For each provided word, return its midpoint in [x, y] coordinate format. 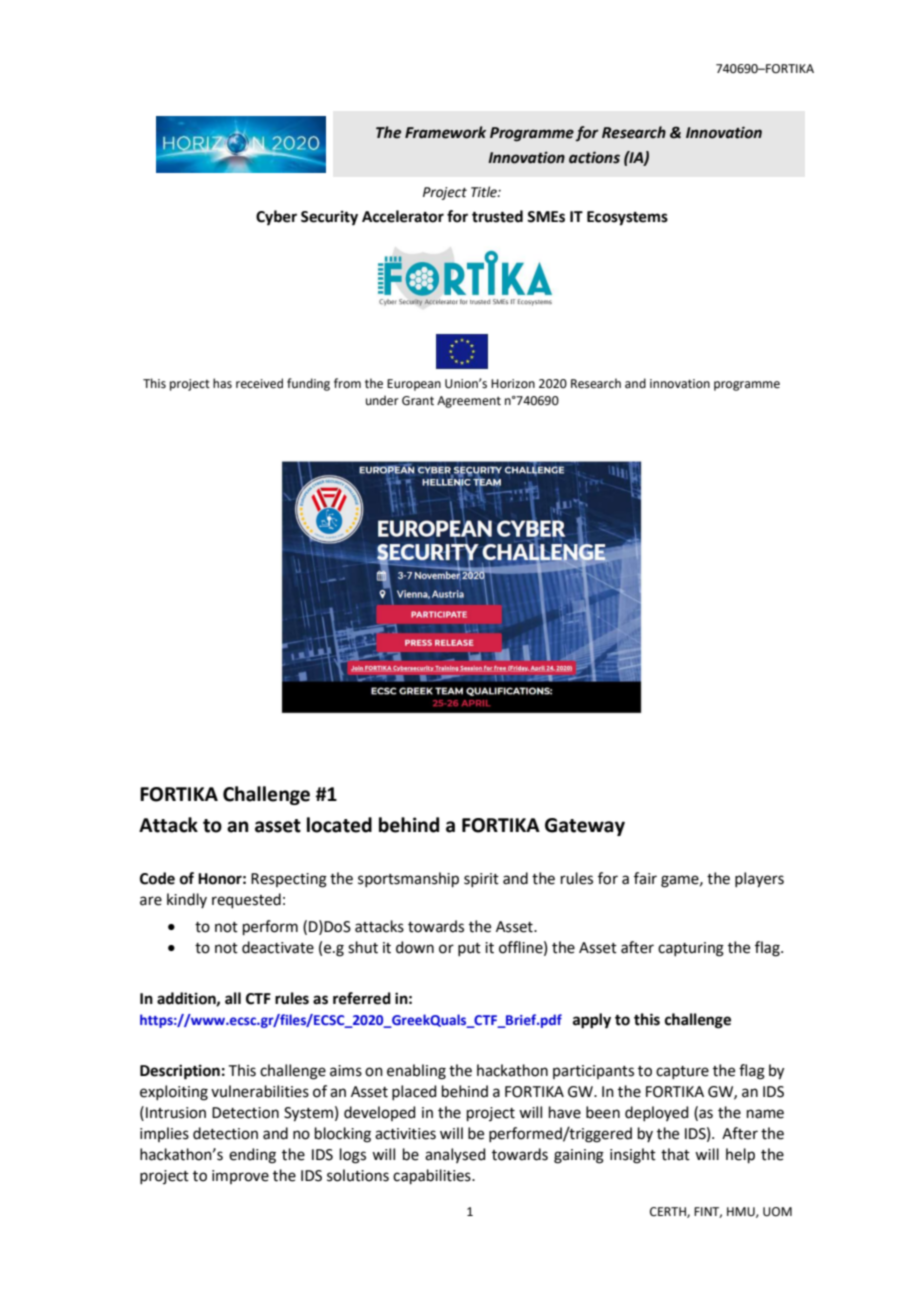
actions [594, 157]
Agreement [469, 402]
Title [485, 192]
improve [240, 1177]
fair [645, 878]
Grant [418, 401]
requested [246, 900]
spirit [481, 880]
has [222, 383]
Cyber [276, 218]
